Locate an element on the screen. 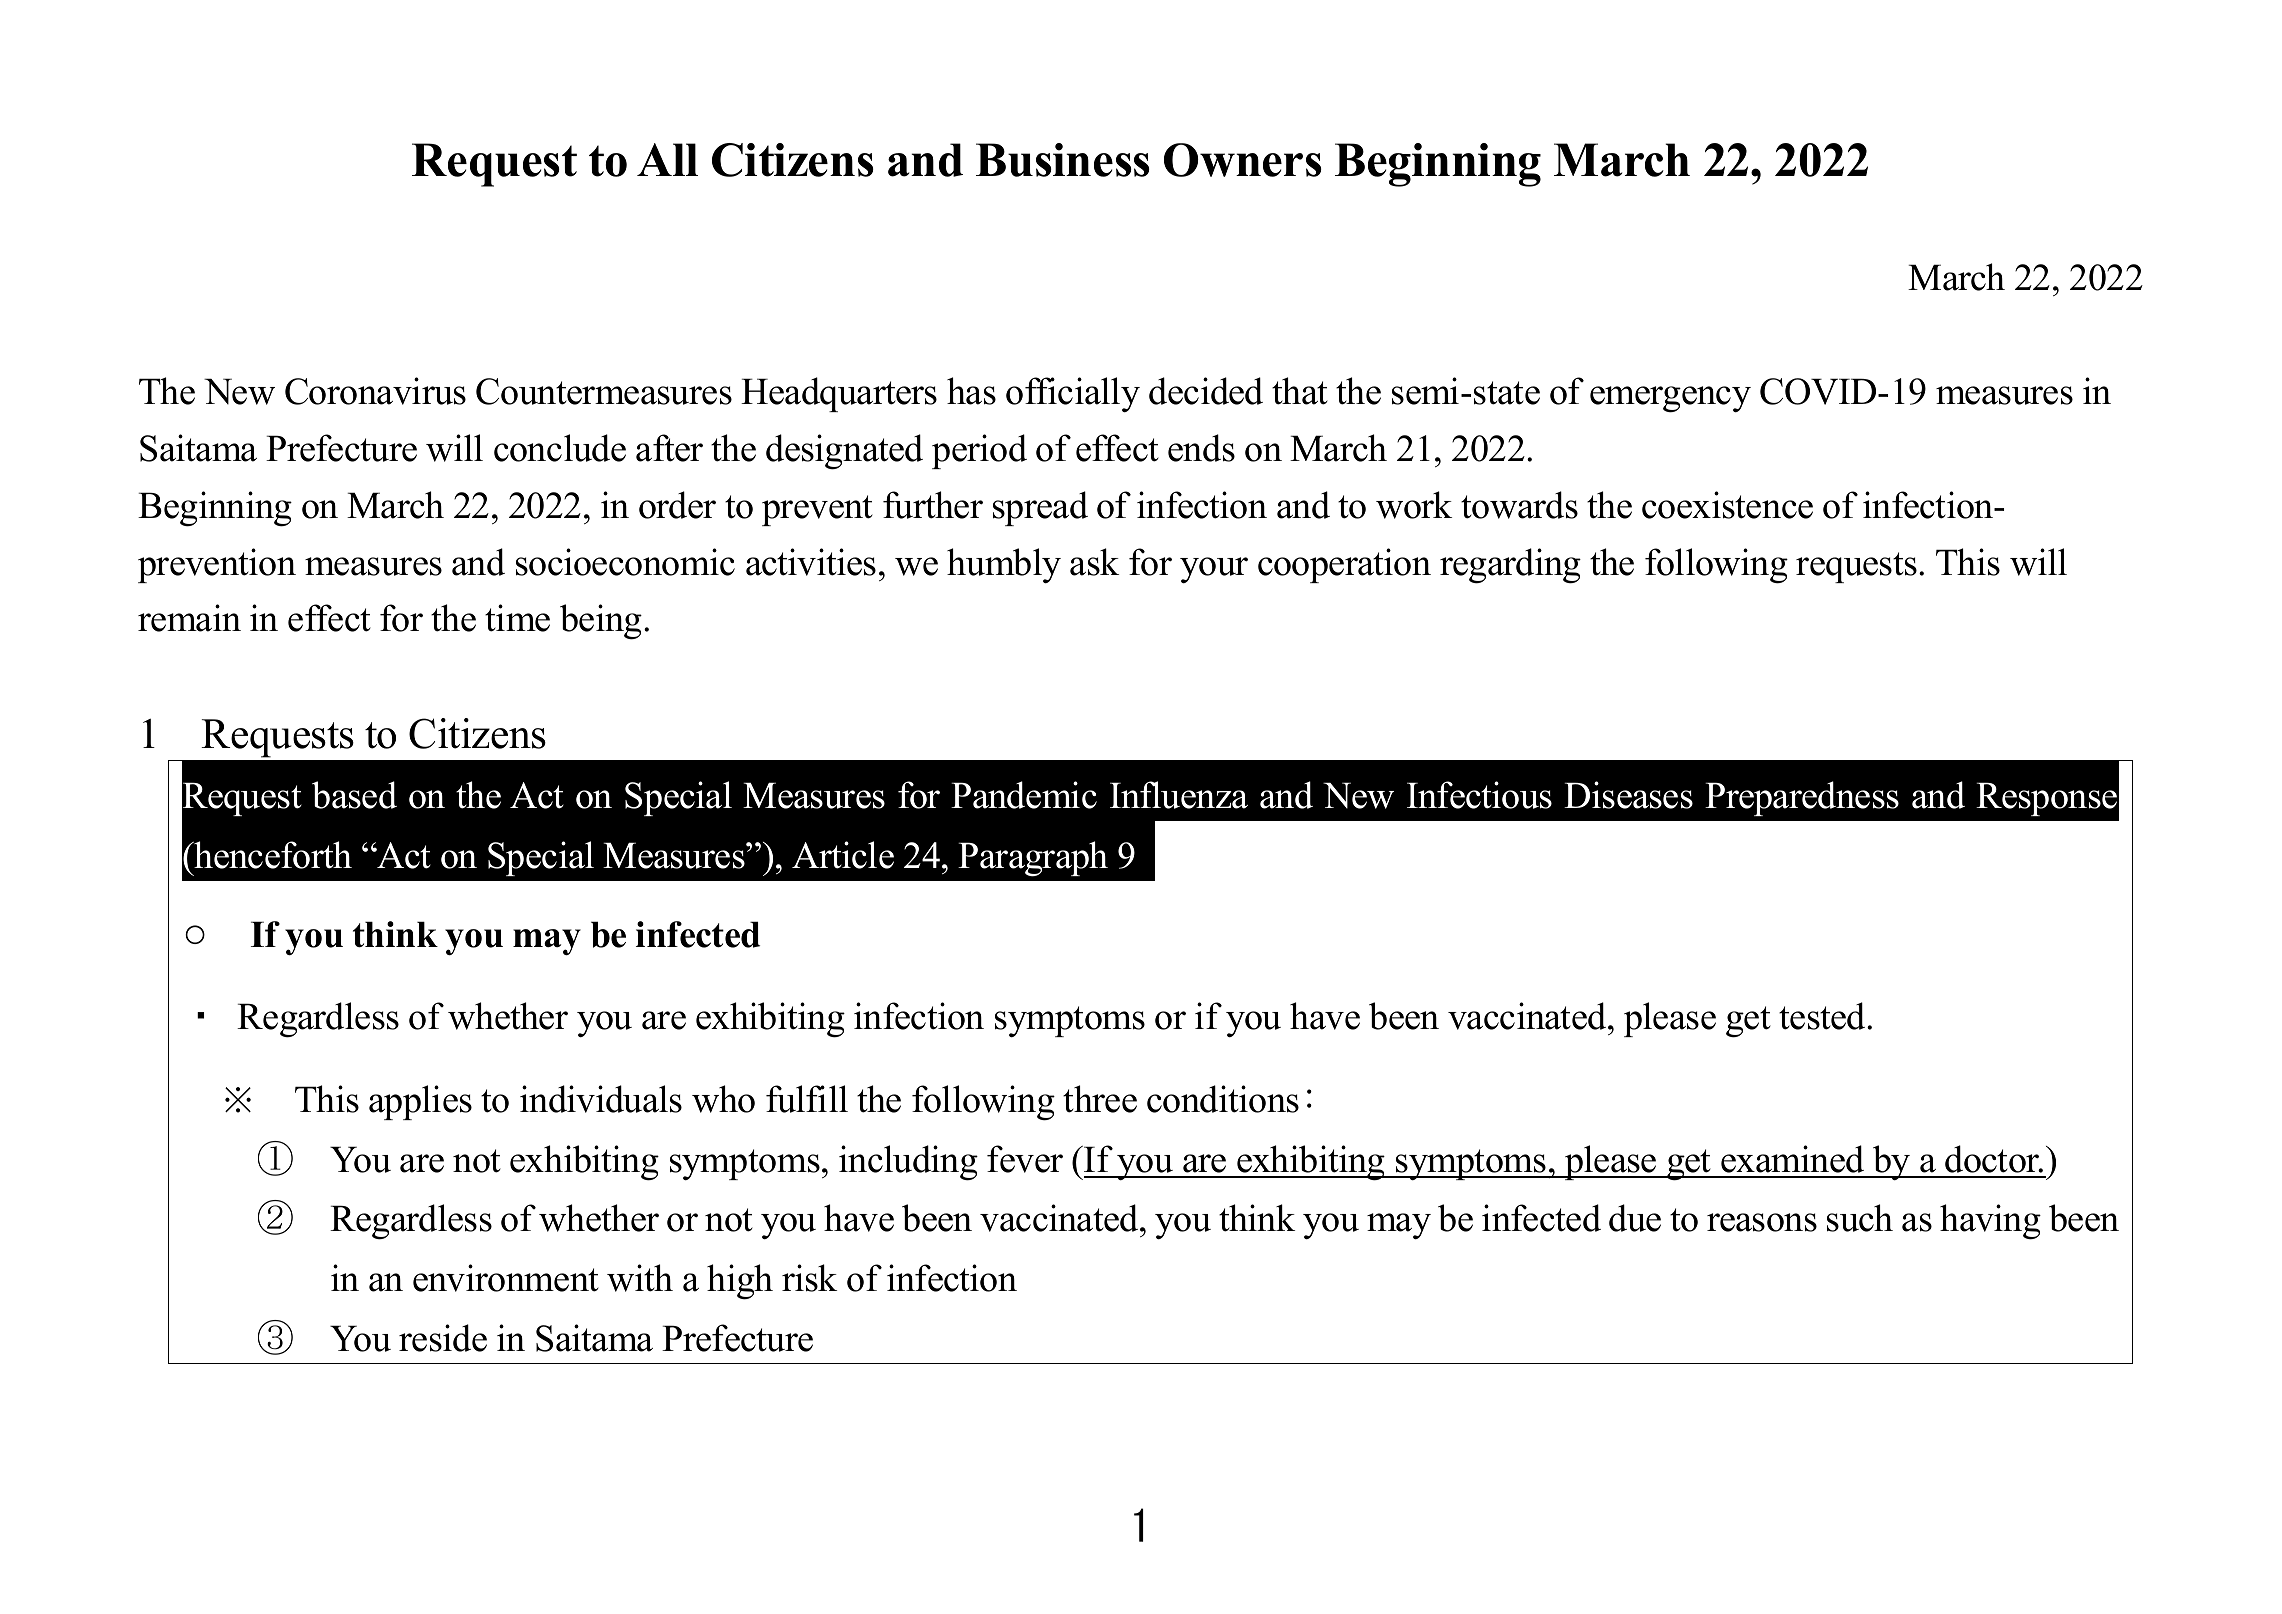 This screenshot has width=2282, height=1614. henceforth is located at coordinates (272, 855).
